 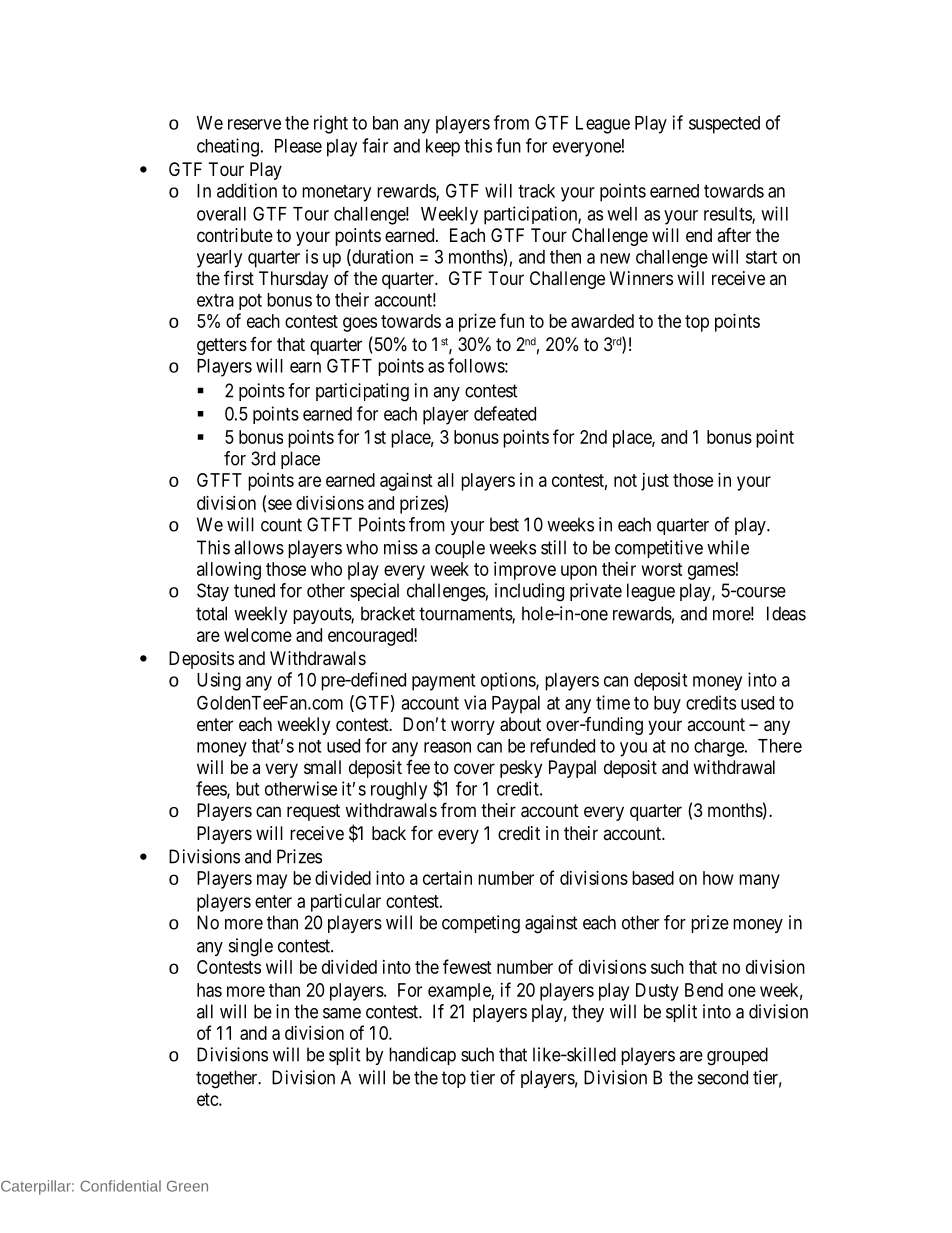 What do you see at coordinates (422, 1056) in the document?
I see `handicap` at bounding box center [422, 1056].
